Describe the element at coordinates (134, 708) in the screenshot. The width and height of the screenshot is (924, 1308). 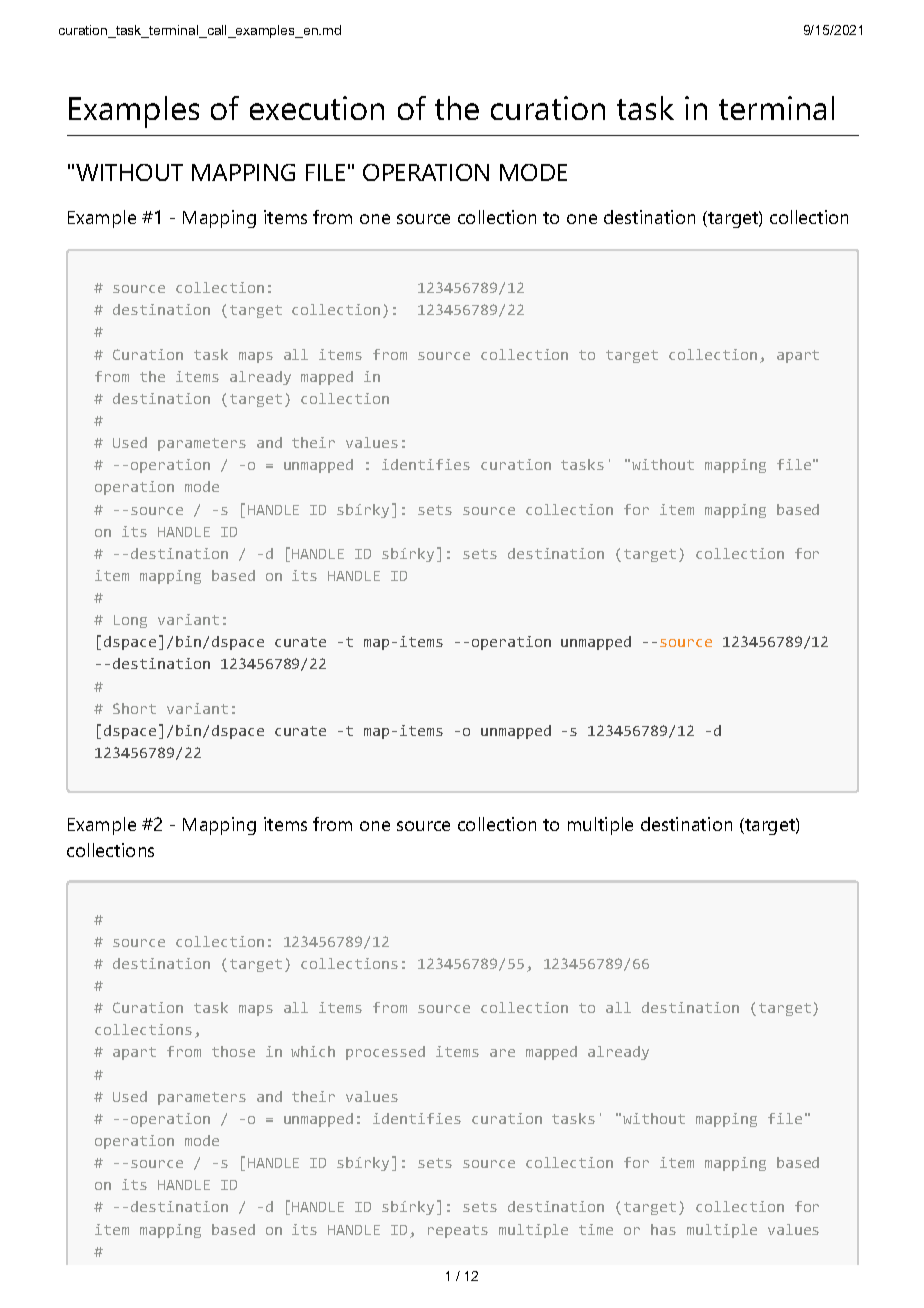
I see `Short` at that location.
